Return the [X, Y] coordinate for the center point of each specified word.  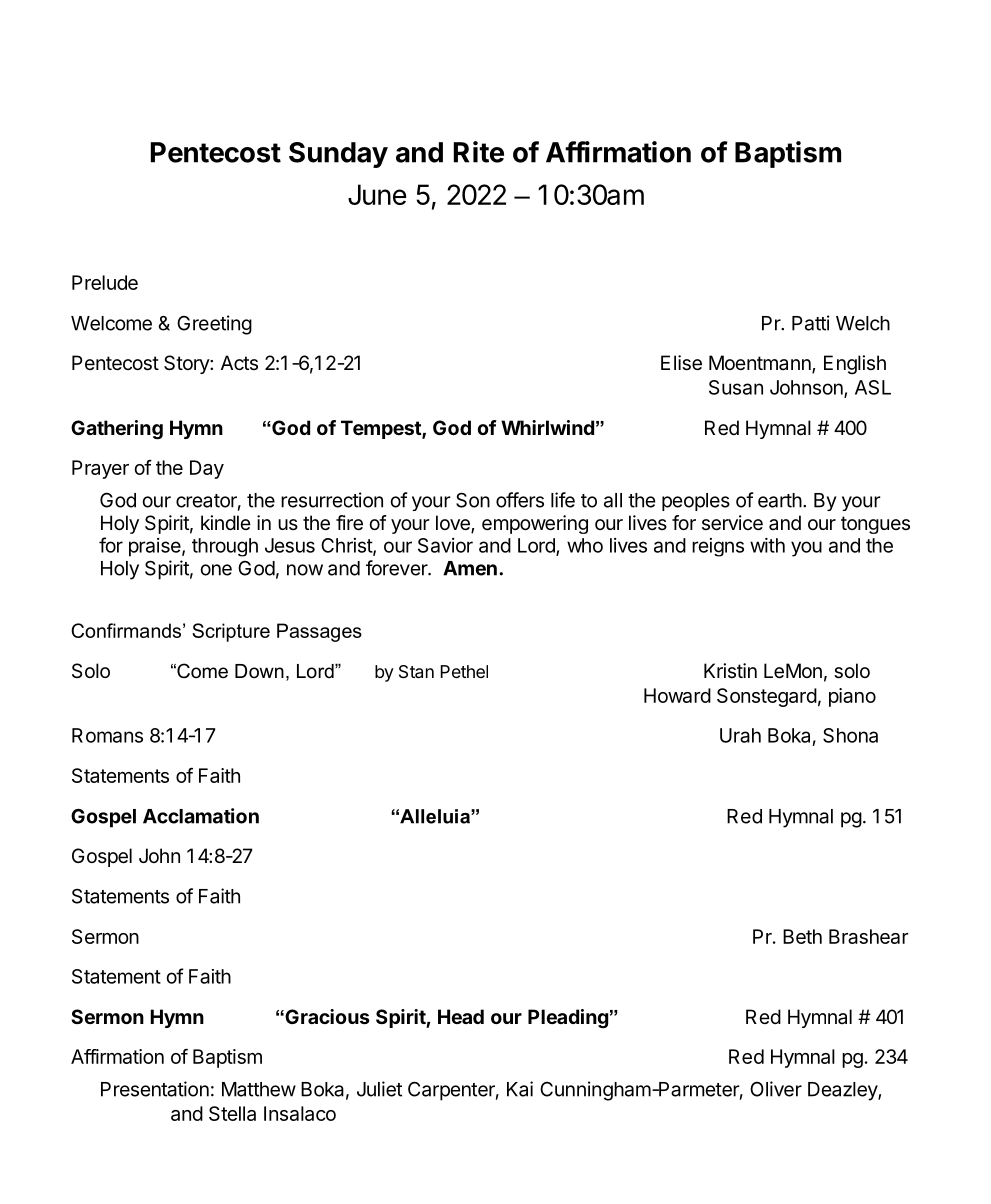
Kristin [730, 670]
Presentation [155, 1089]
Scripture [231, 632]
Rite [479, 152]
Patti [811, 323]
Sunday [338, 155]
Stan [416, 671]
